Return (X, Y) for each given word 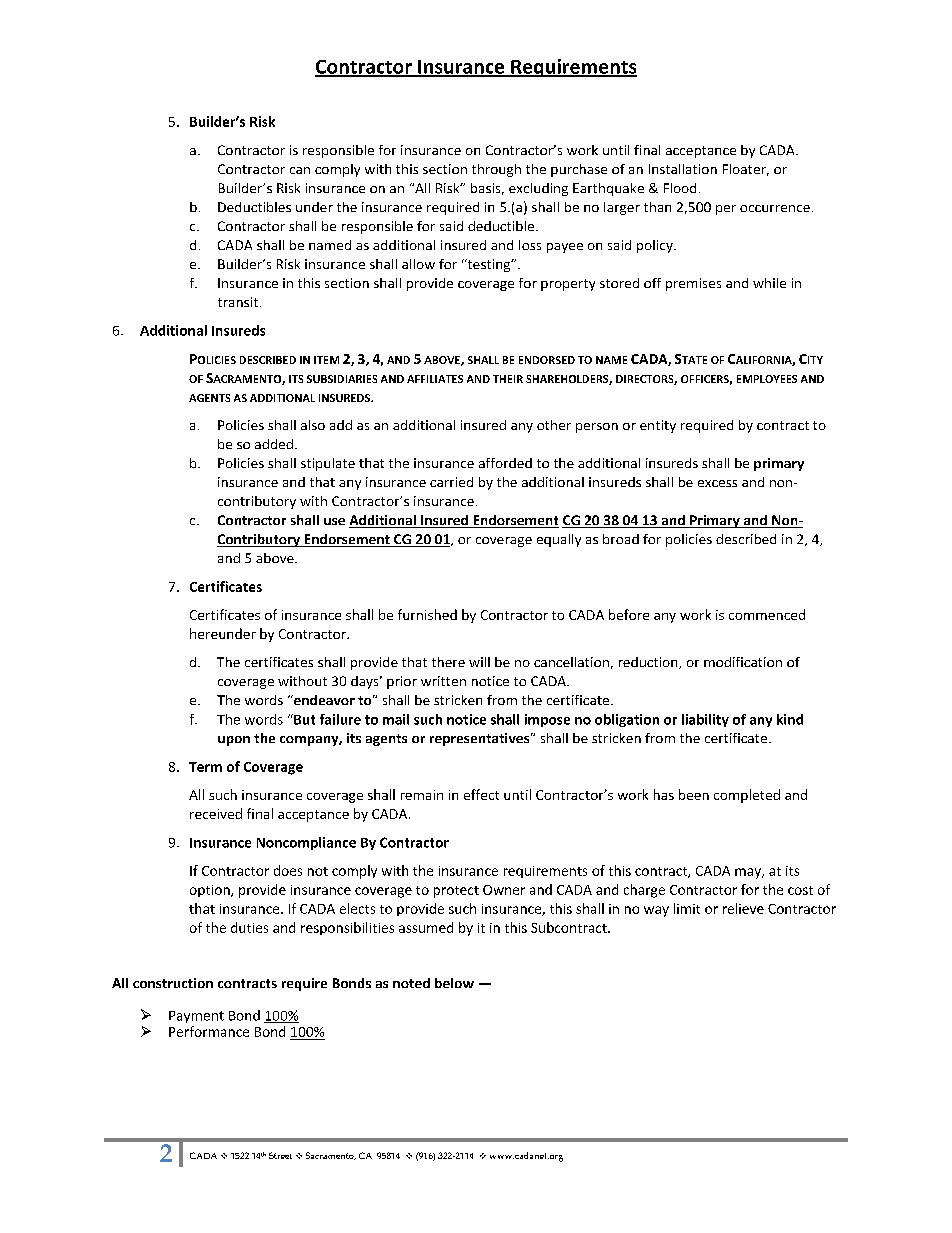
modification (743, 662)
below (454, 983)
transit (238, 302)
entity (658, 426)
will (479, 662)
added (274, 444)
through (496, 170)
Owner (504, 890)
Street (280, 1155)
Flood (680, 188)
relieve (743, 908)
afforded (505, 463)
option (211, 891)
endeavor (323, 700)
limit (687, 908)
